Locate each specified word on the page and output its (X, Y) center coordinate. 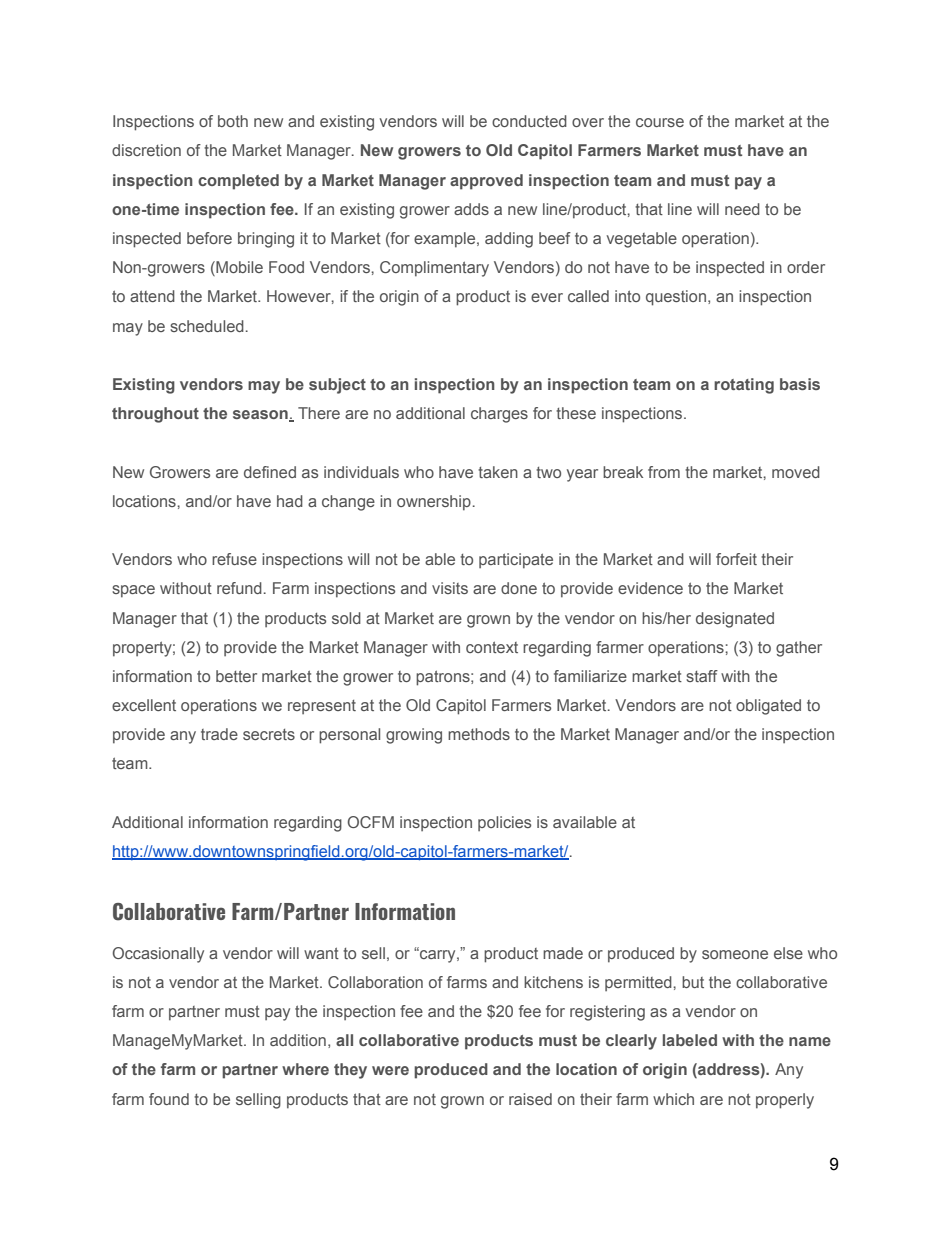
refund (239, 588)
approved (486, 182)
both (233, 121)
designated (735, 620)
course (660, 122)
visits (450, 588)
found (169, 1099)
